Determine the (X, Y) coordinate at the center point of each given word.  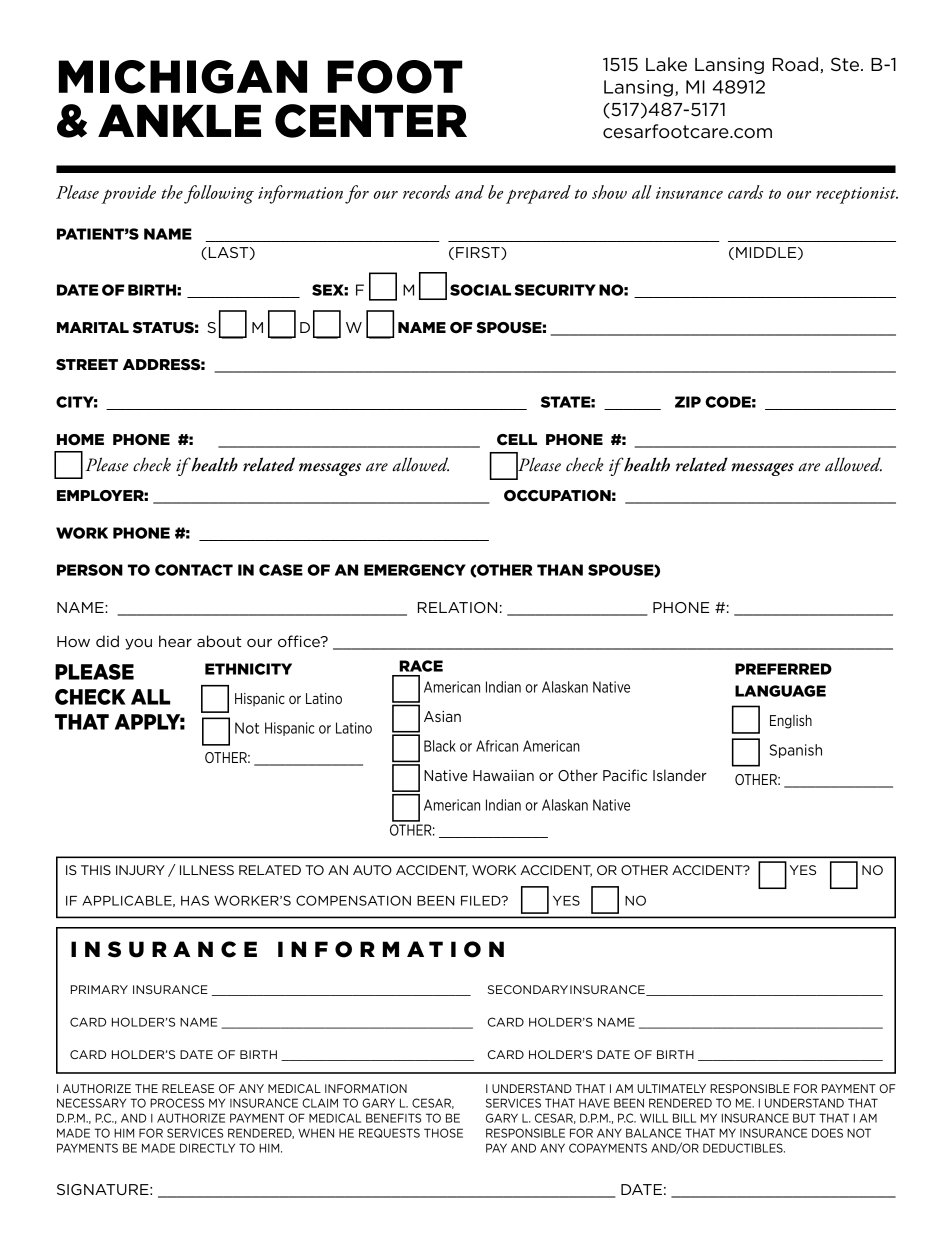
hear (175, 641)
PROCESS (177, 1103)
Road (797, 65)
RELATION (457, 607)
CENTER (371, 121)
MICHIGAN (183, 77)
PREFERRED (783, 669)
